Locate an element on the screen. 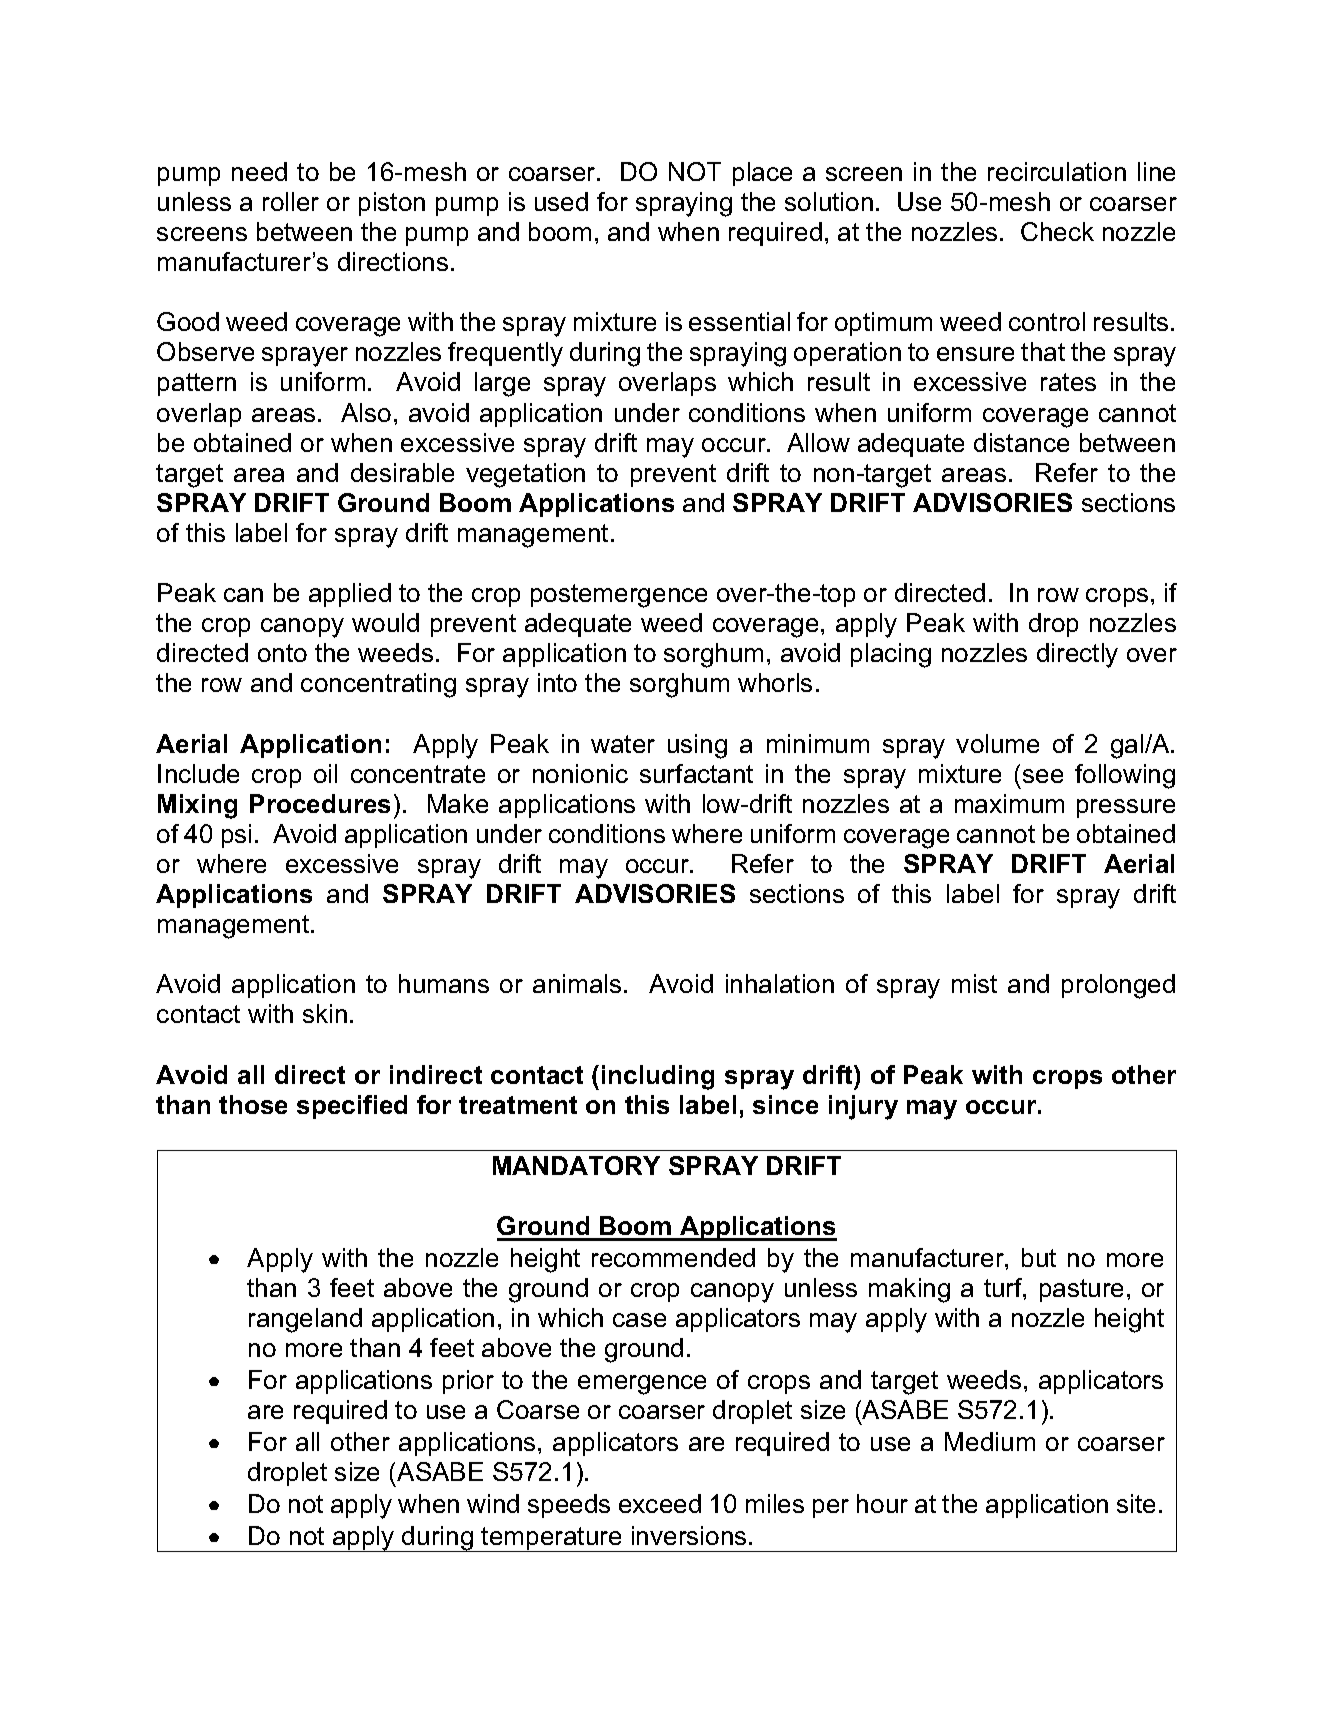 The image size is (1334, 1727). Medium is located at coordinates (990, 1441).
